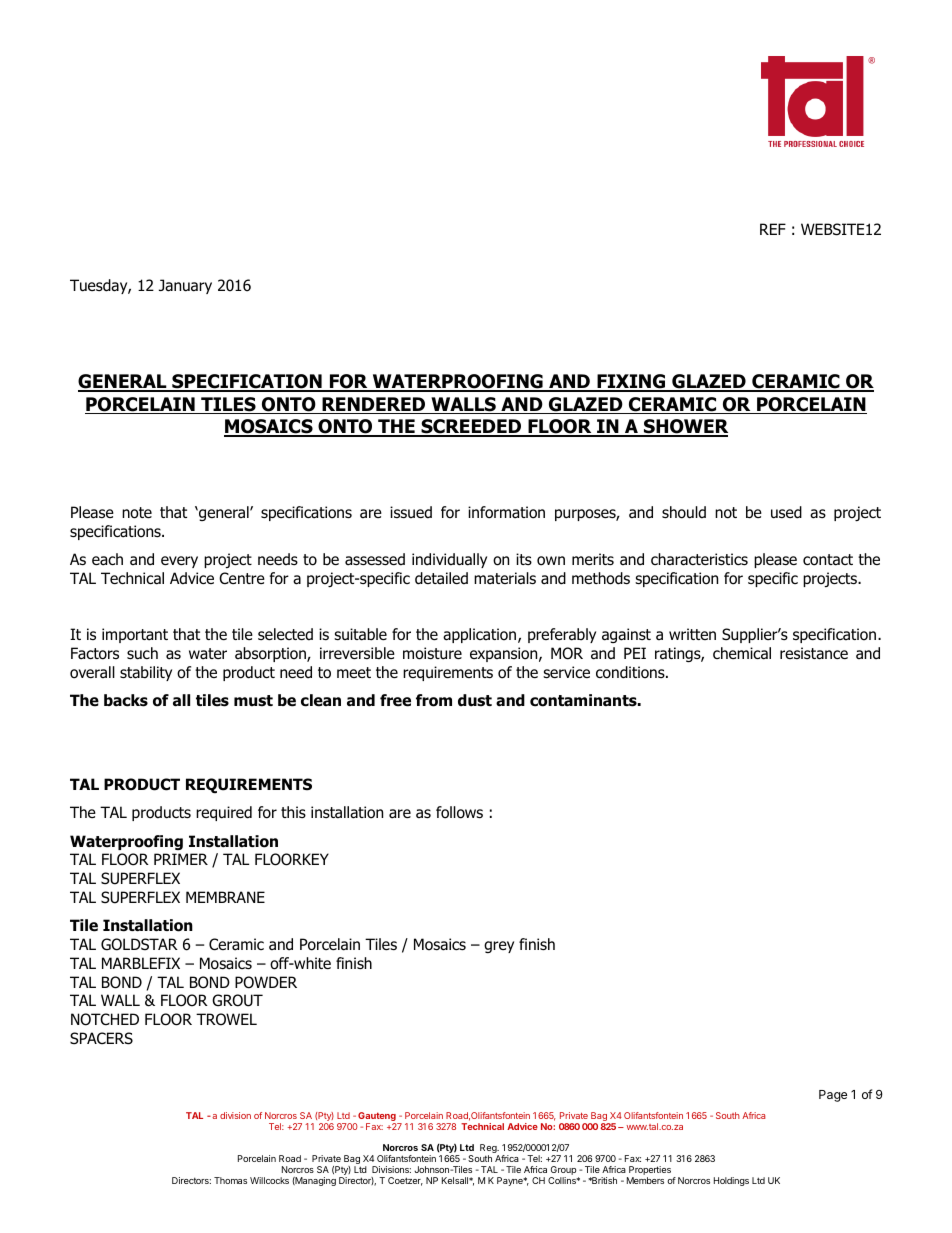  I want to click on information, so click(506, 512).
